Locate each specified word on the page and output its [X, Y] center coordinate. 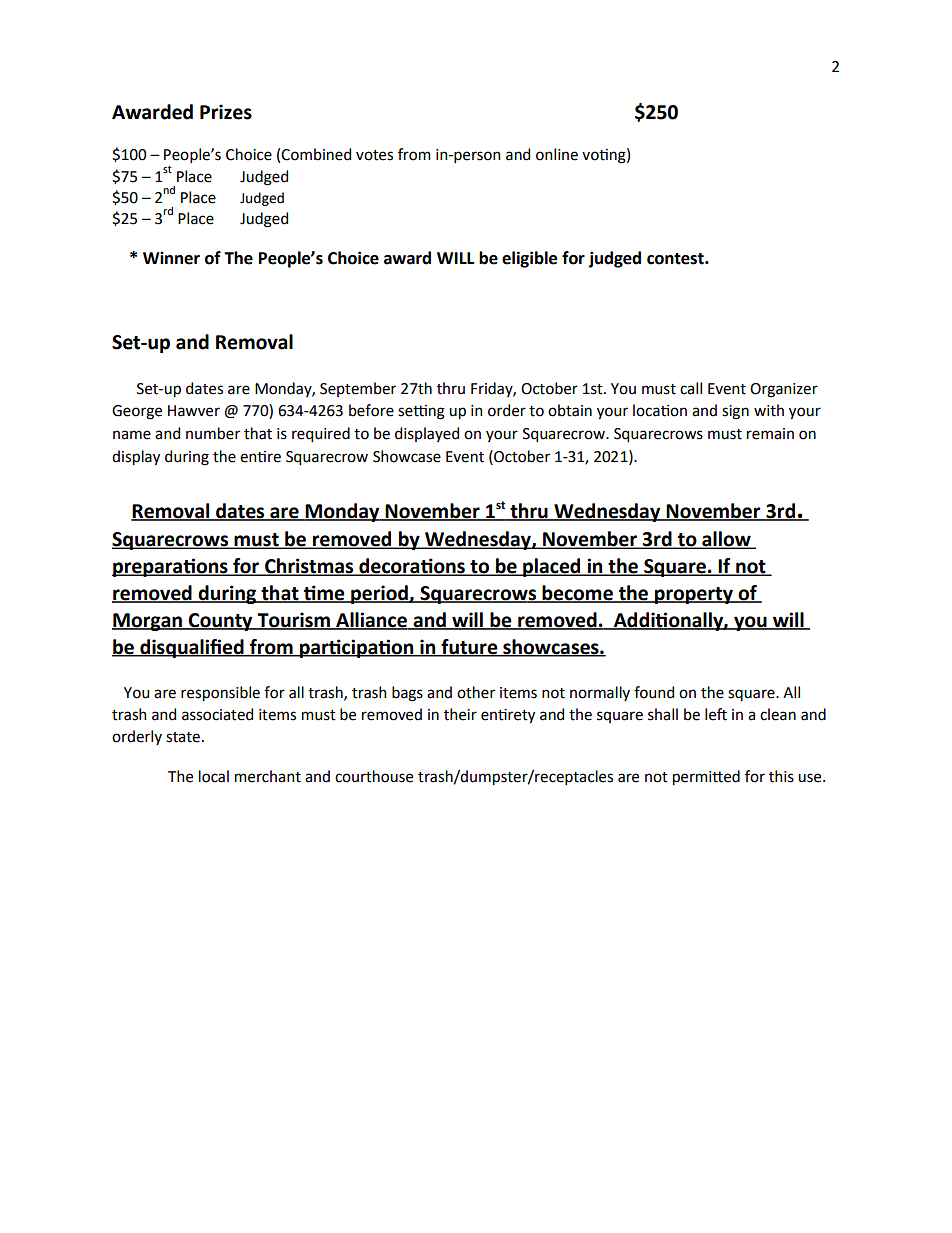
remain [770, 434]
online [557, 154]
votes [374, 155]
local [214, 776]
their [460, 714]
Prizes [226, 112]
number [213, 433]
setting [421, 412]
